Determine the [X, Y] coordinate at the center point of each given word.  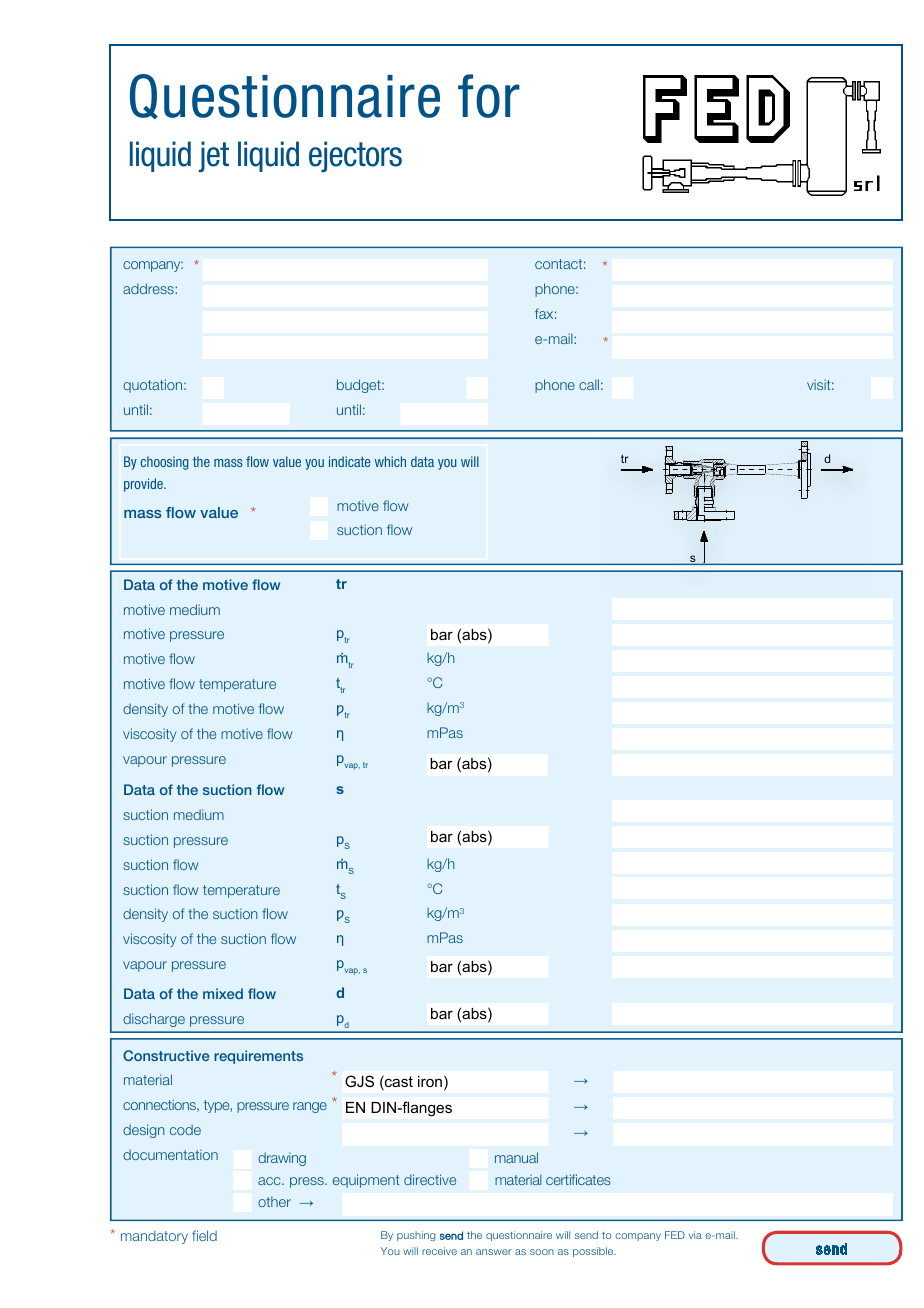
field [204, 1235]
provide [144, 485]
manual [516, 1157]
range [310, 1107]
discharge [154, 1020]
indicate [349, 461]
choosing [164, 463]
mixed [223, 993]
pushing [416, 1236]
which [390, 461]
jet [213, 156]
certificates [578, 1179]
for [489, 96]
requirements [258, 1057]
